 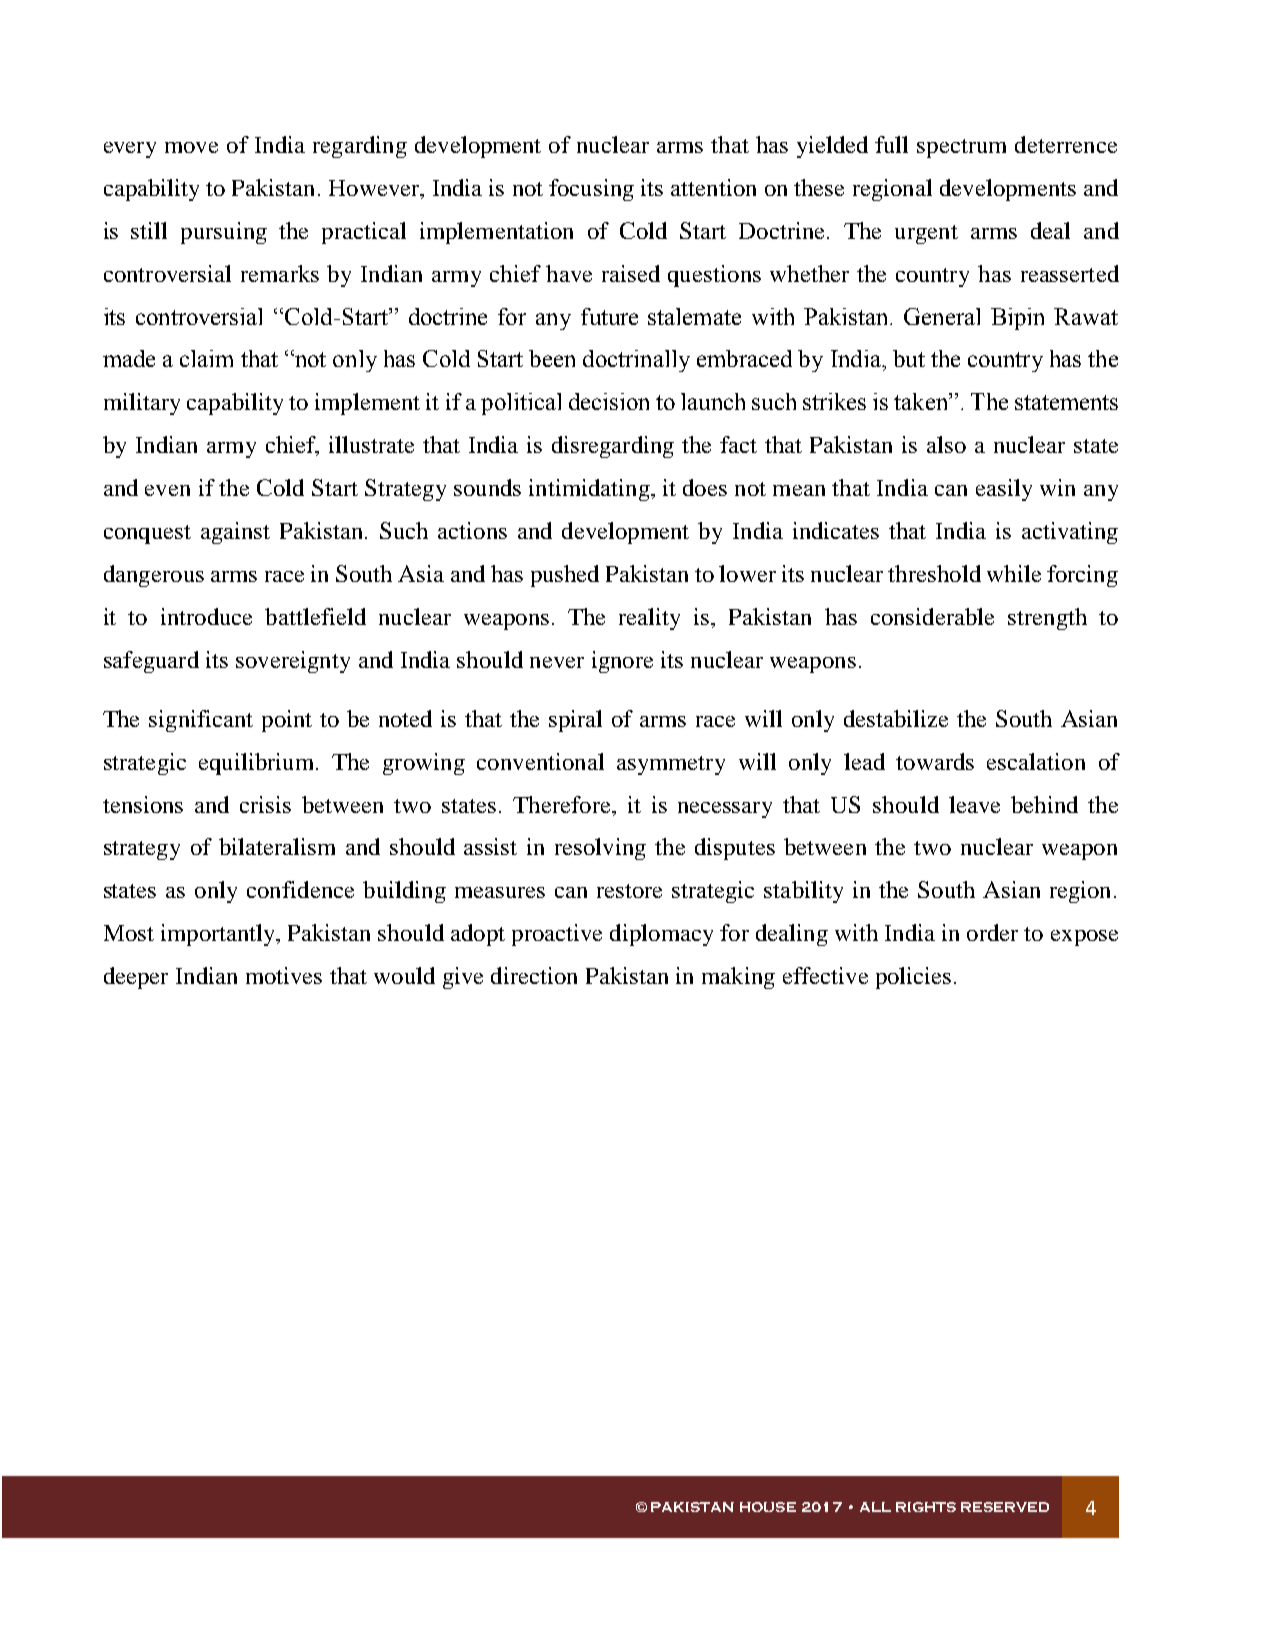 I want to click on motives, so click(x=284, y=975).
